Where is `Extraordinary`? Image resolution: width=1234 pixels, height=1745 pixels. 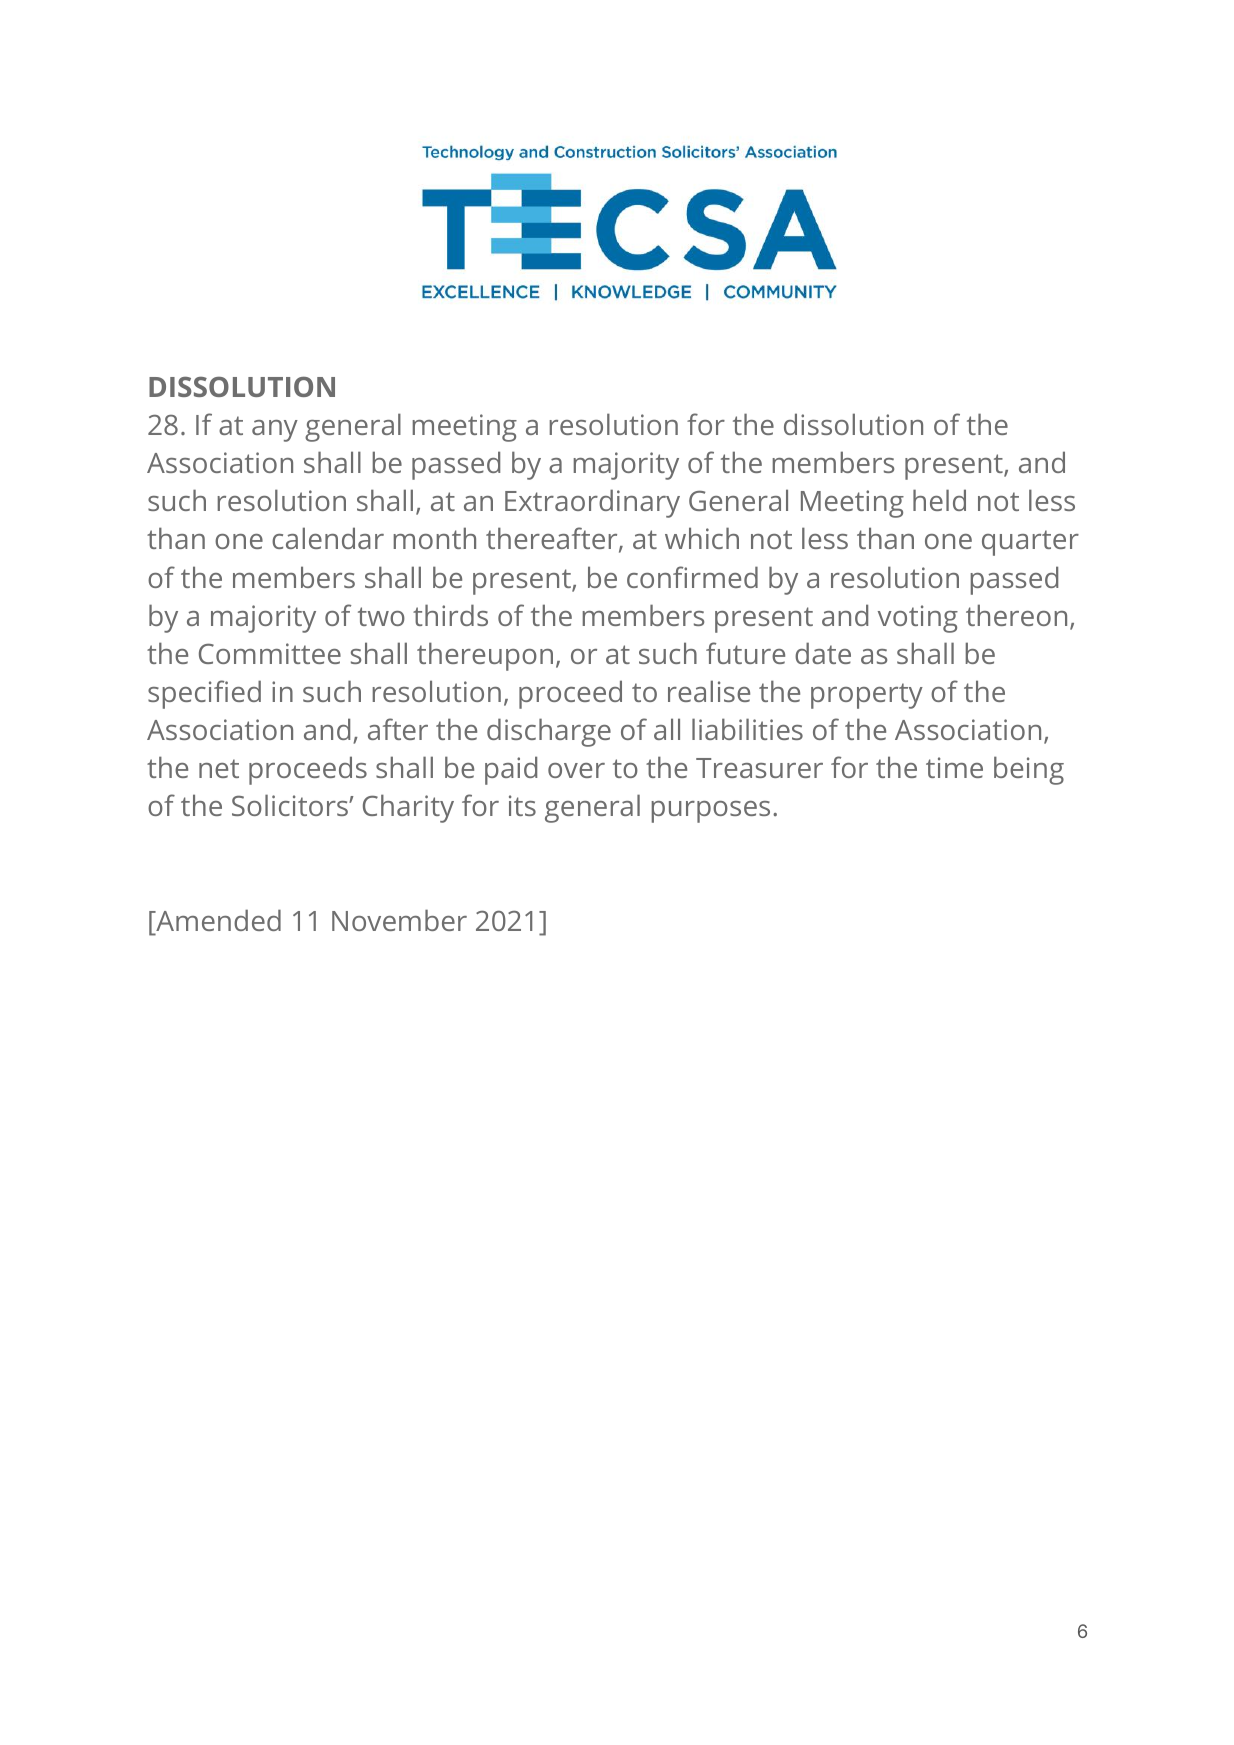
Extraordinary is located at coordinates (592, 503).
